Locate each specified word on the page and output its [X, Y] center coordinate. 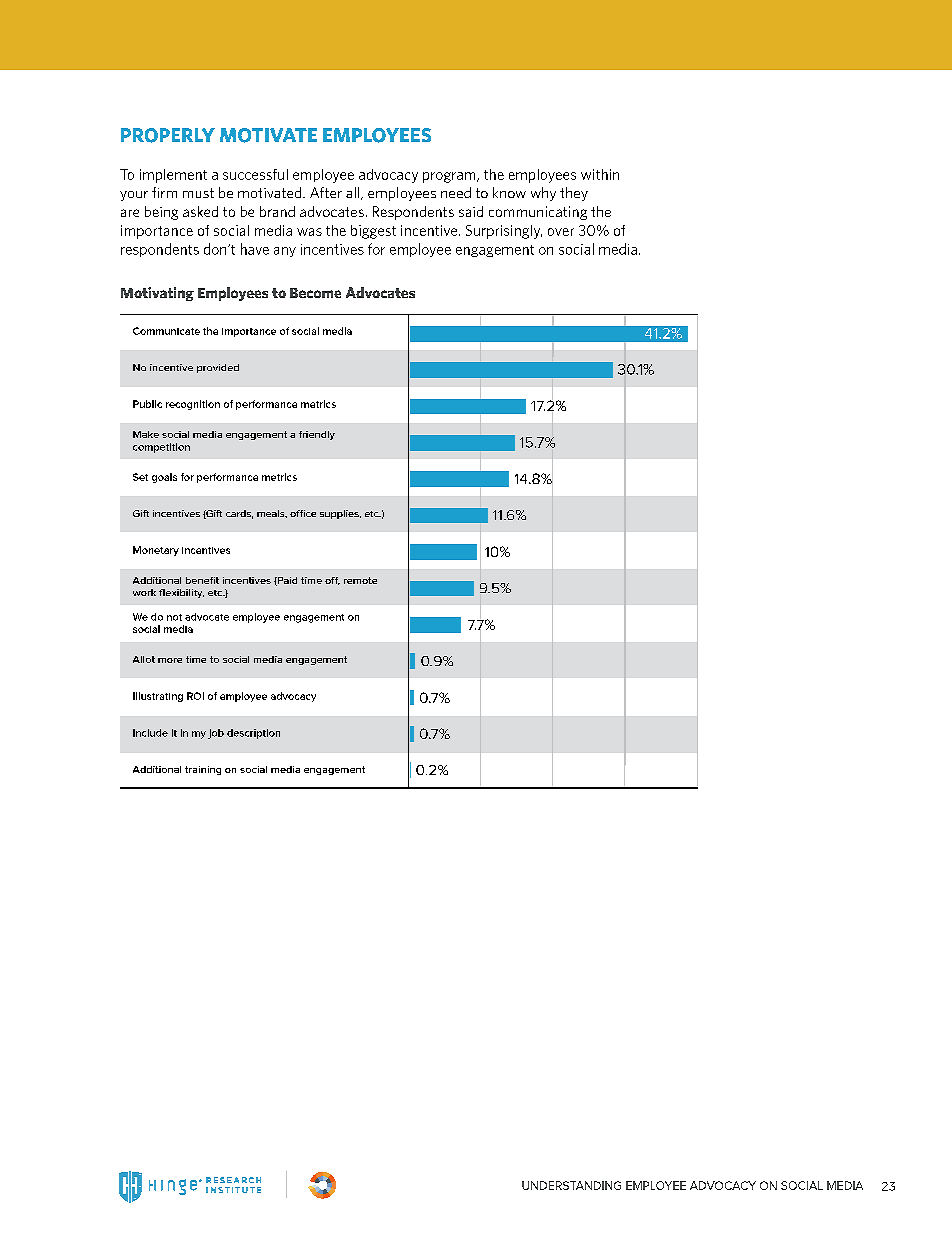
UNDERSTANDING [571, 1185]
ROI [195, 696]
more [170, 660]
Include [150, 733]
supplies [340, 514]
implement [173, 176]
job [216, 734]
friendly [317, 435]
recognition [193, 405]
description [253, 734]
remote [360, 580]
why [543, 194]
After [326, 192]
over [561, 232]
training [203, 770]
